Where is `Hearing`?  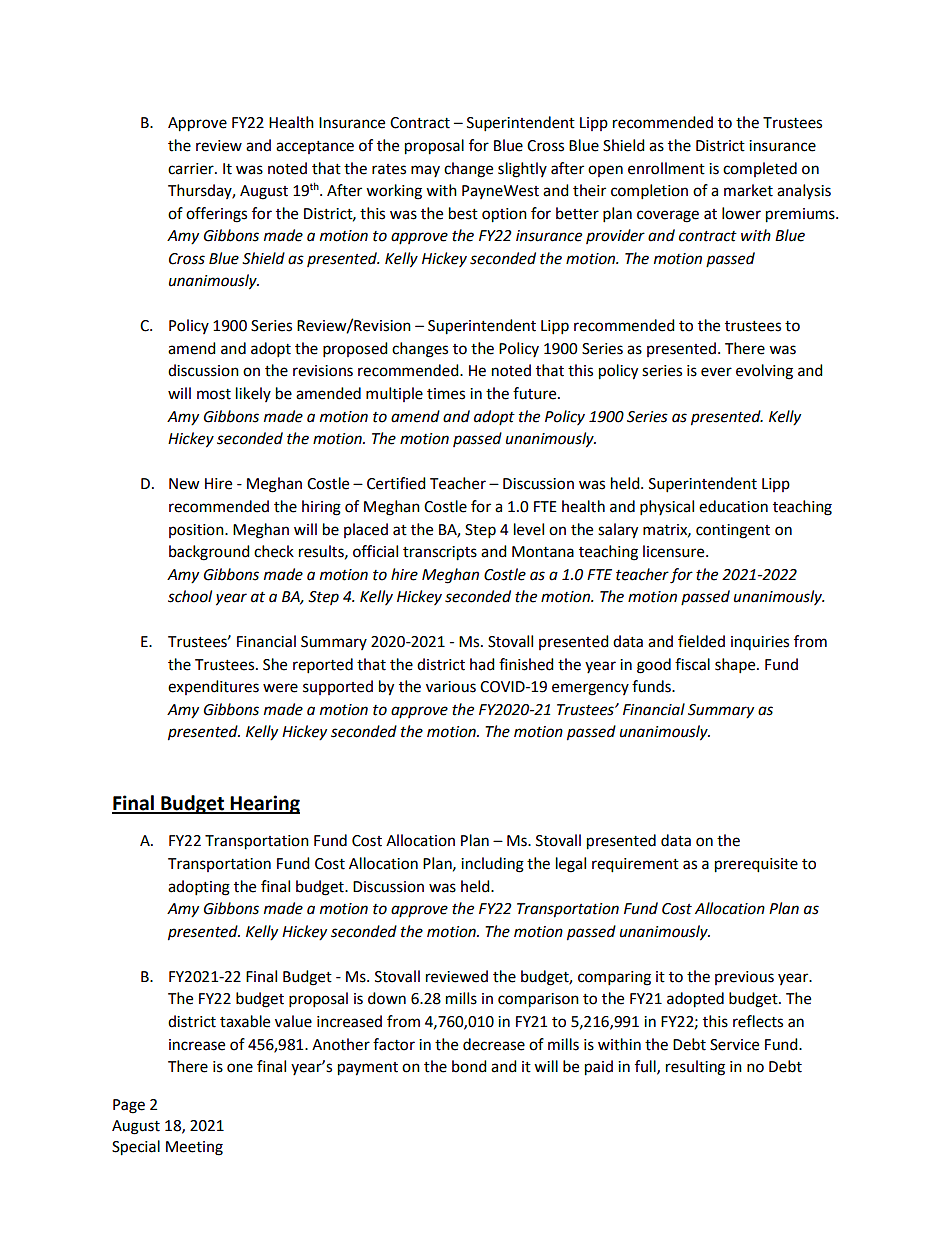 Hearing is located at coordinates (264, 804).
